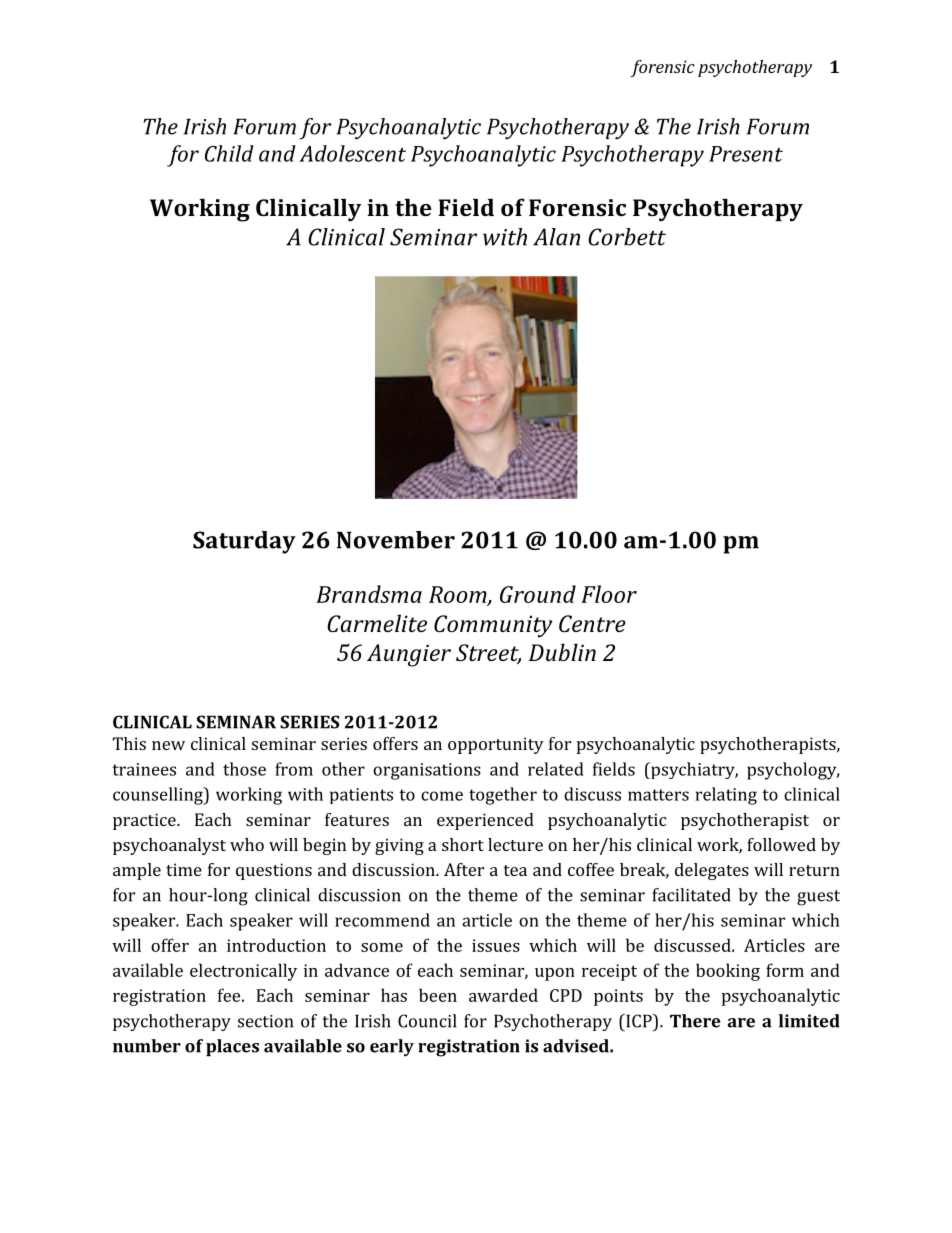  What do you see at coordinates (609, 594) in the screenshot?
I see `Floor` at bounding box center [609, 594].
